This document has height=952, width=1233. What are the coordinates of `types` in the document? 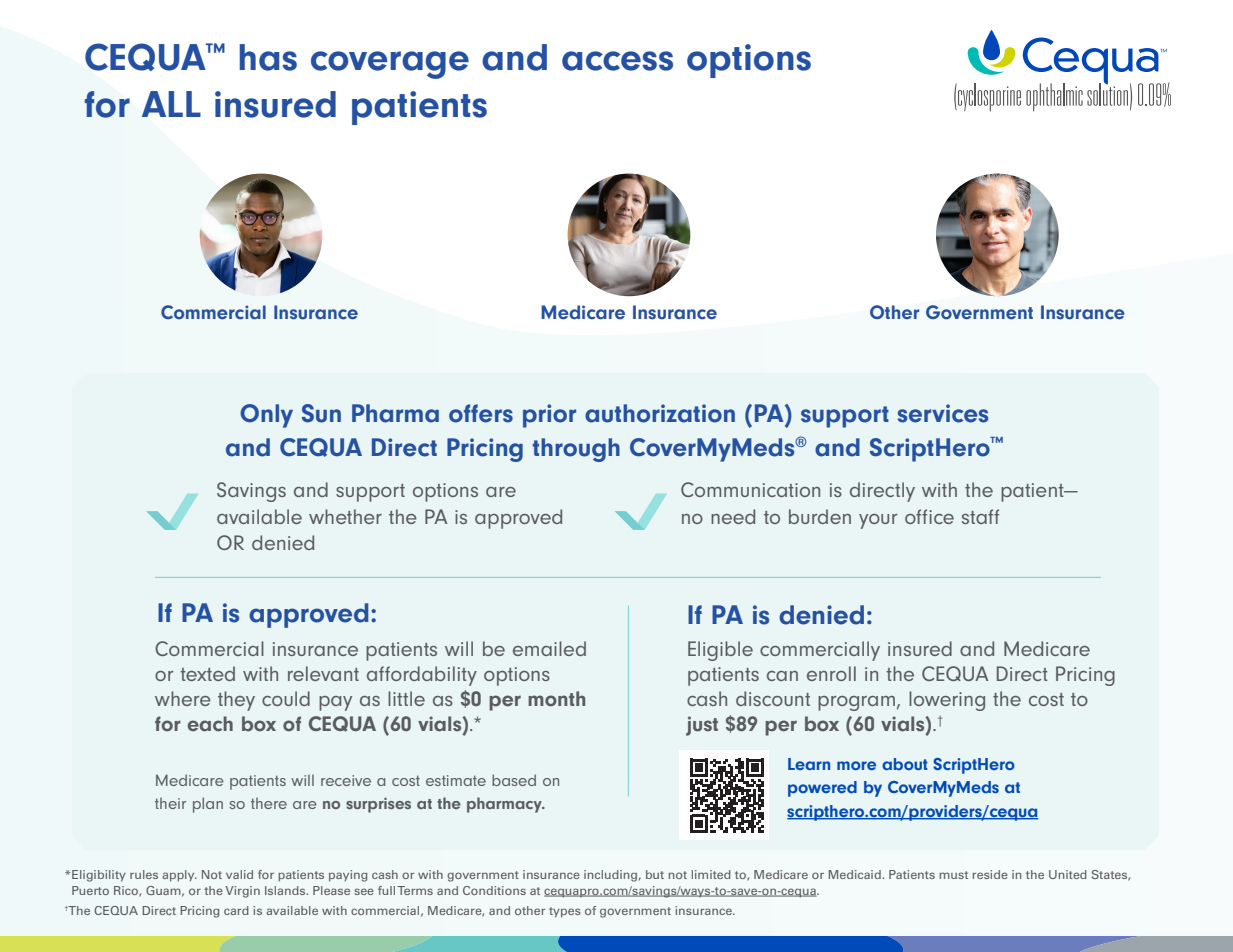 It's located at (565, 912).
